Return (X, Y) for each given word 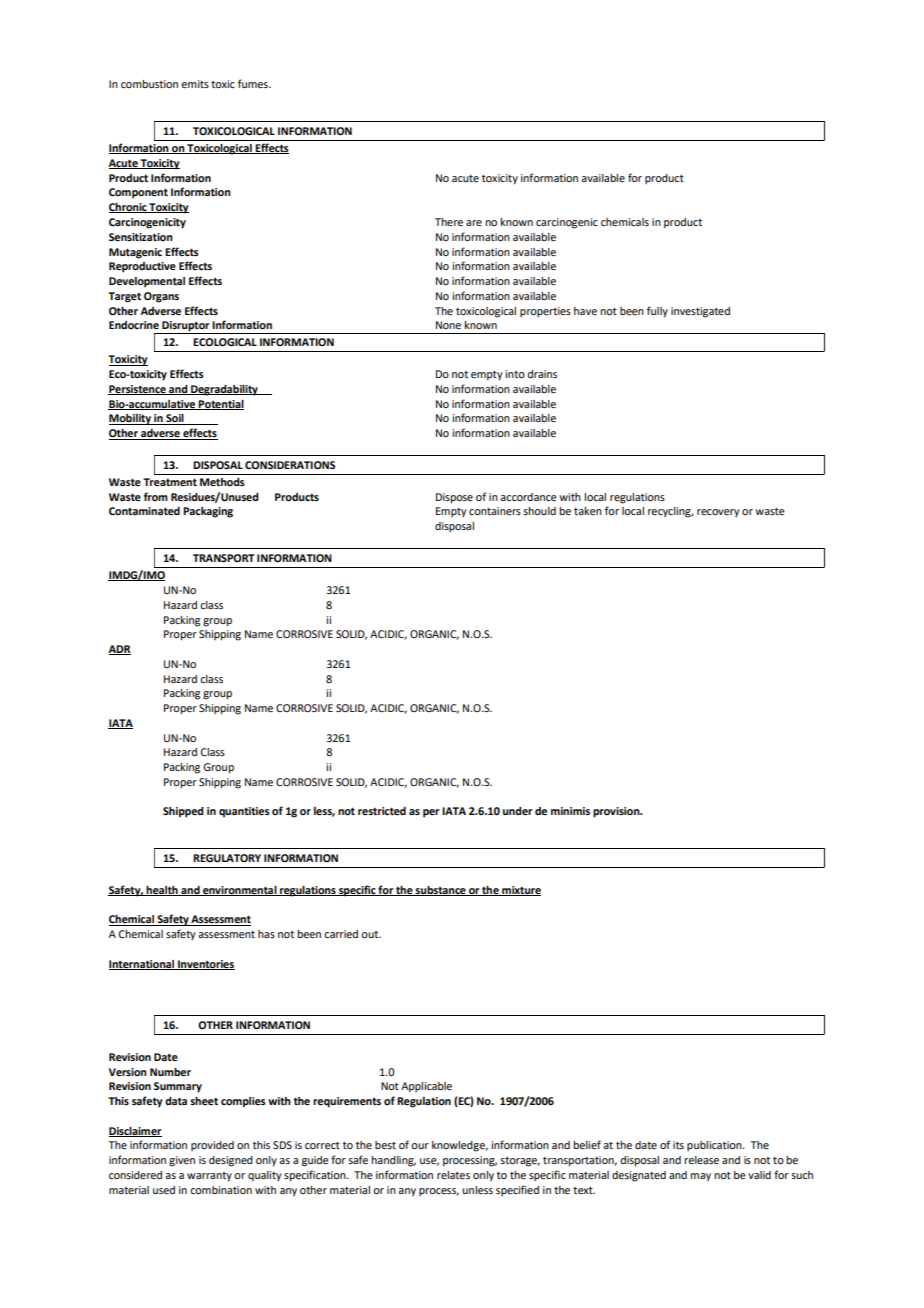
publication (715, 1146)
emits (195, 84)
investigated (700, 312)
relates (453, 1175)
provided (212, 1146)
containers (495, 511)
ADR (119, 650)
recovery (718, 513)
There (449, 222)
